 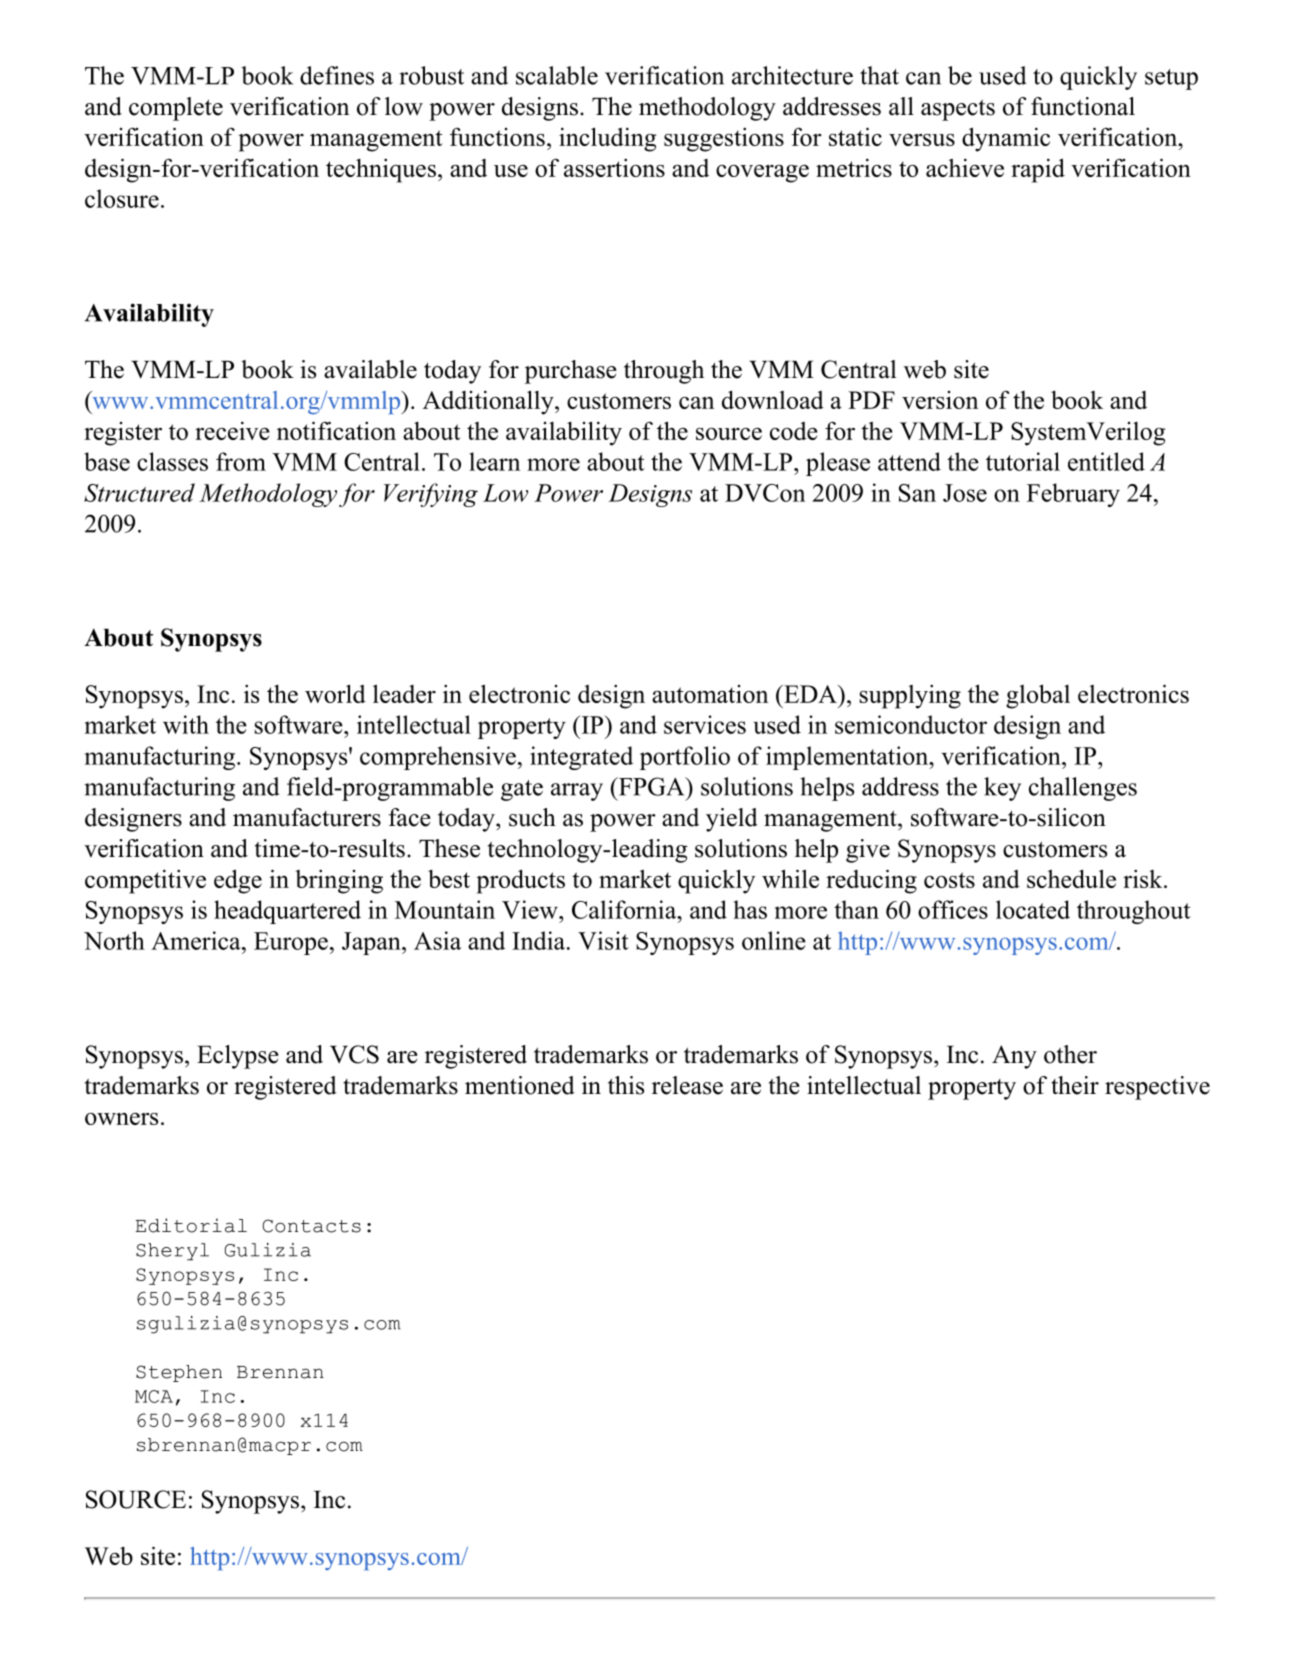 I want to click on located, so click(x=1033, y=909).
